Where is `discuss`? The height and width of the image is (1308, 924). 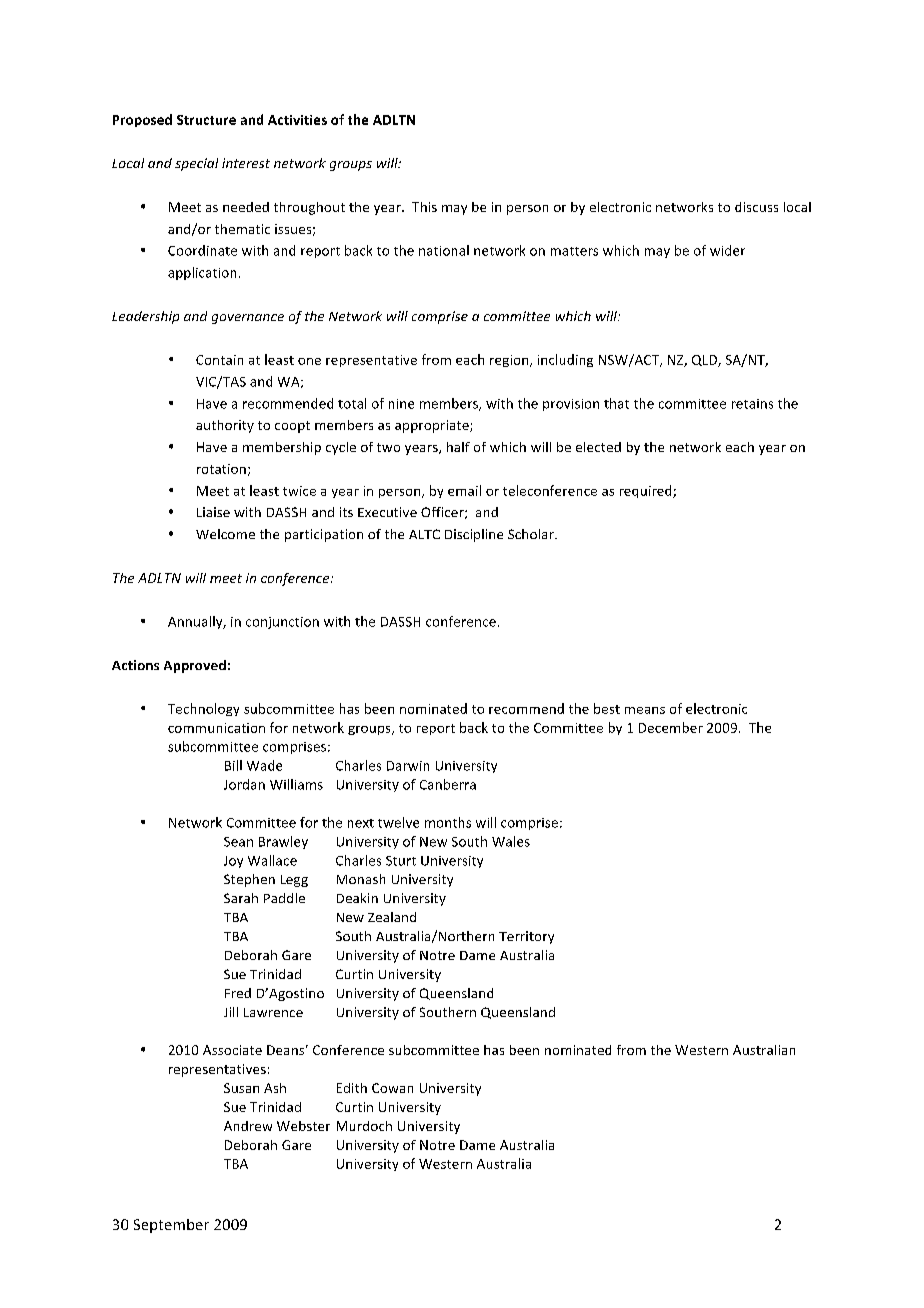
discuss is located at coordinates (756, 207).
